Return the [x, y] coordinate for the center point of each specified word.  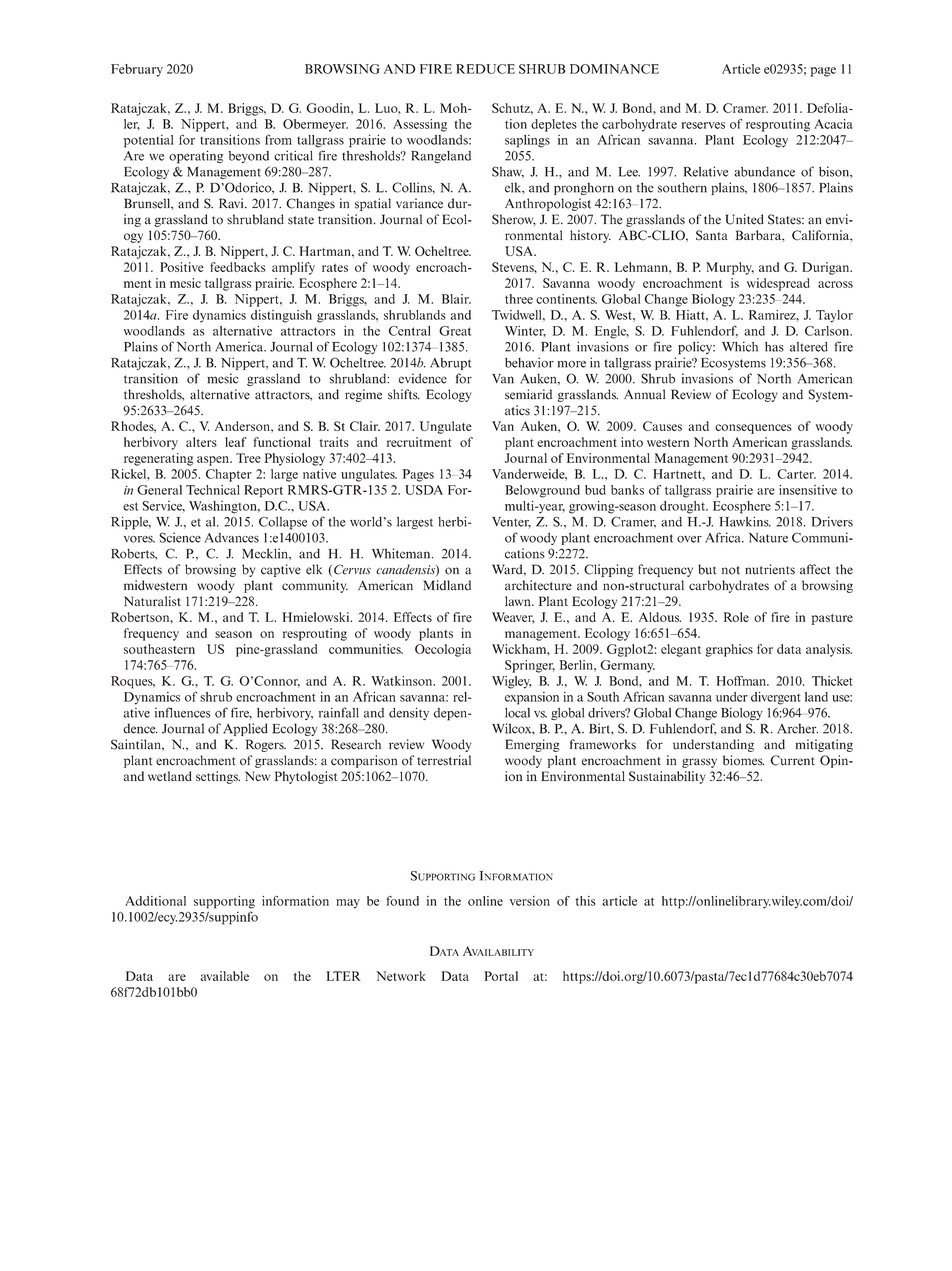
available [225, 976]
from [278, 139]
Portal [501, 976]
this [585, 901]
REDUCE [485, 69]
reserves [703, 125]
